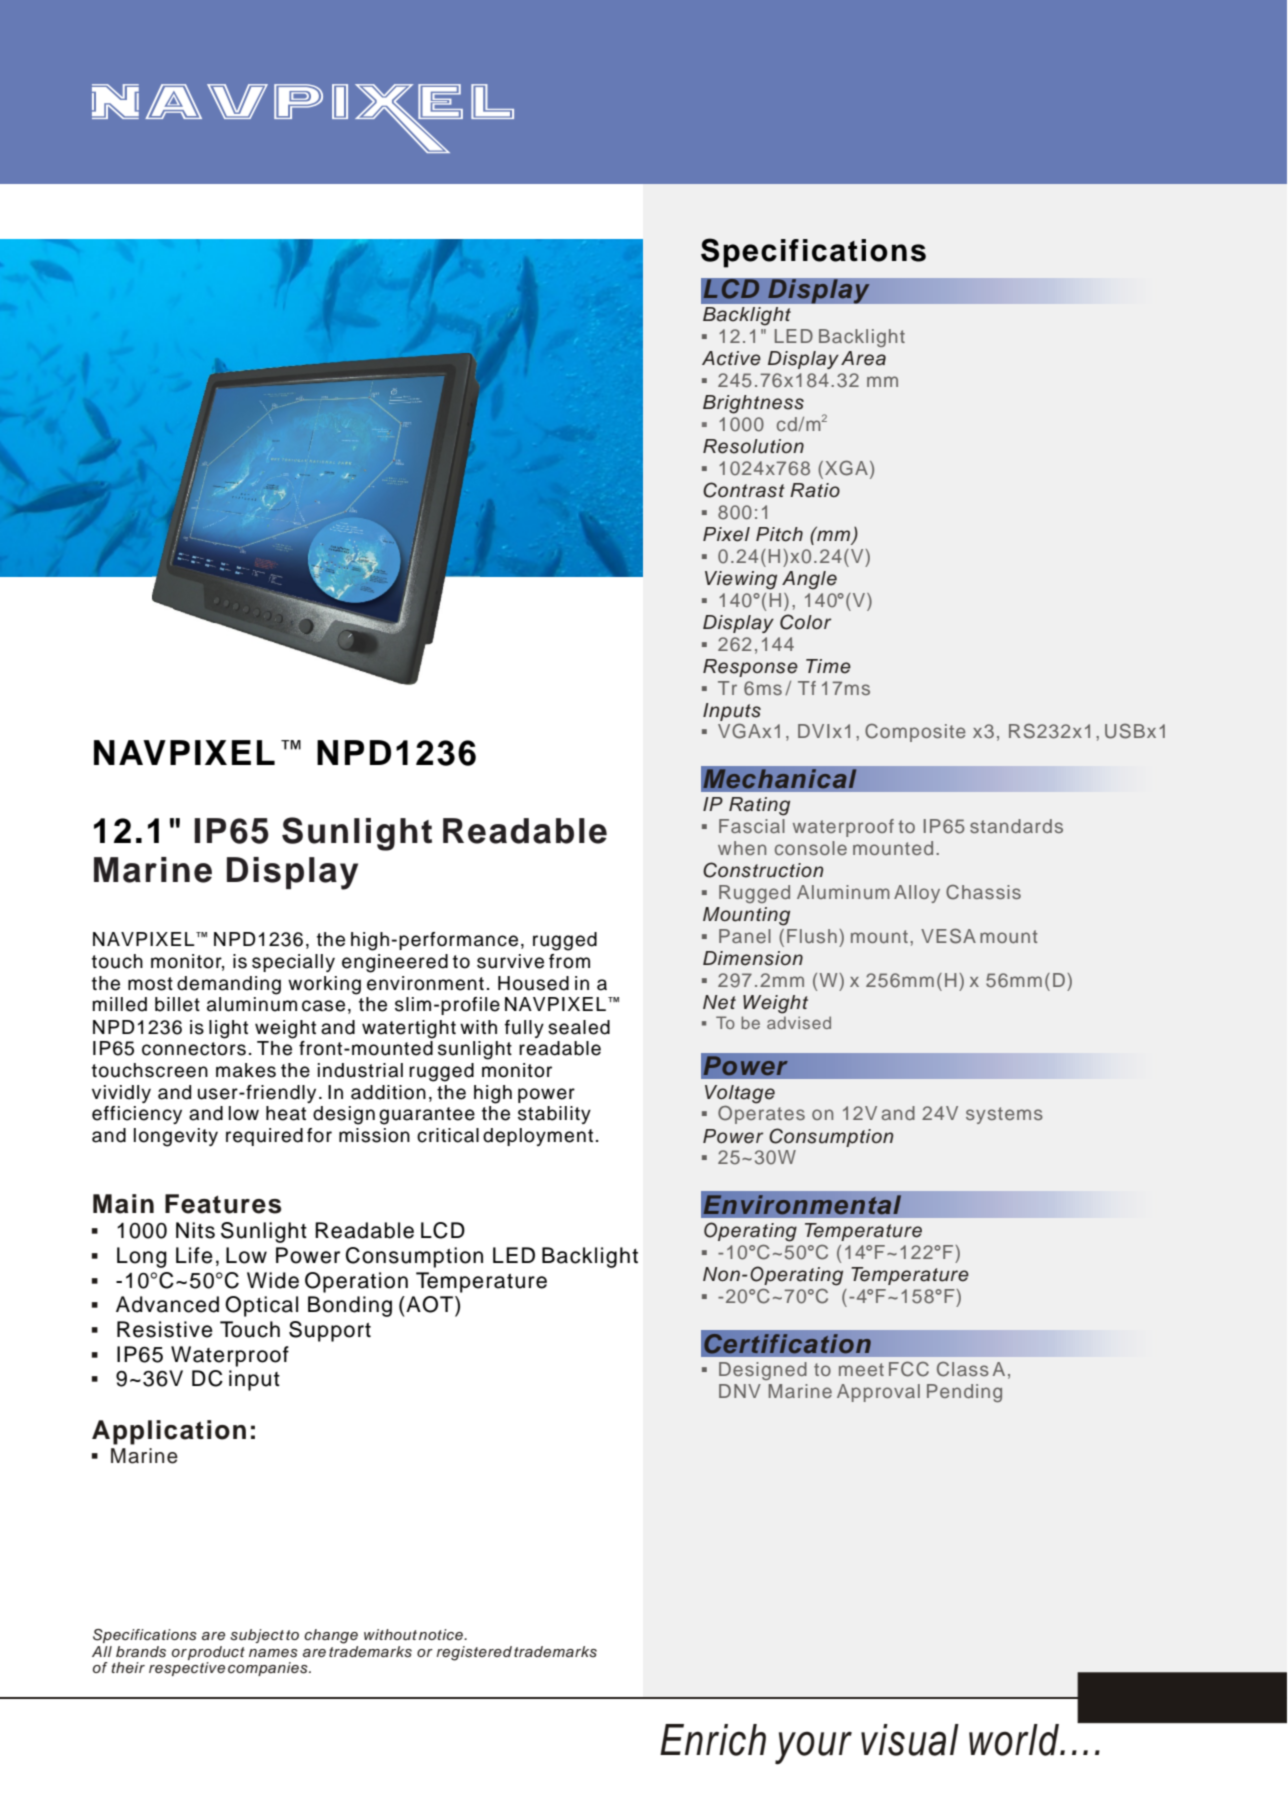 The height and width of the document is (1820, 1288). Describe the element at coordinates (187, 1669) in the document. I see `respective` at that location.
